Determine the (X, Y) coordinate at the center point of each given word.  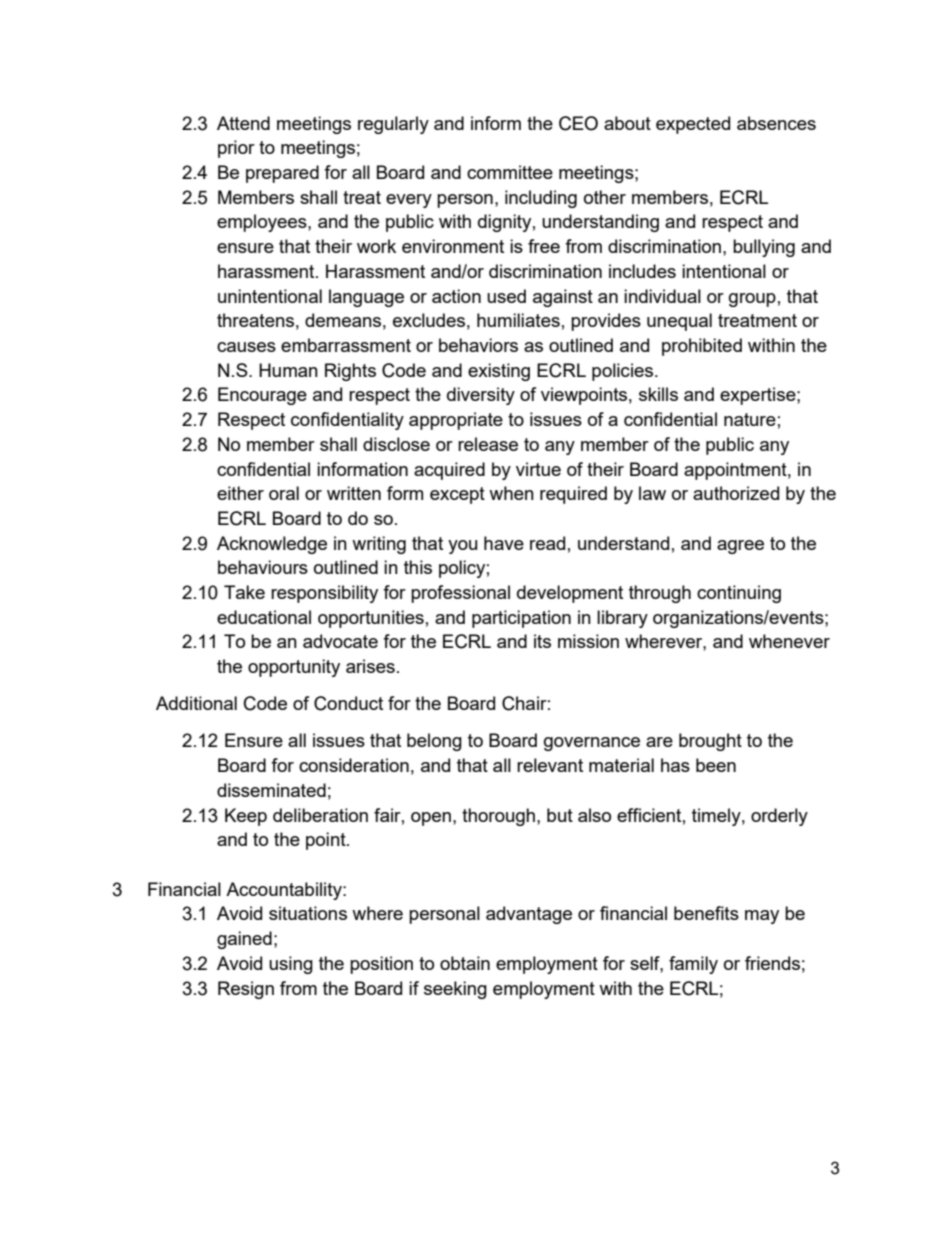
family (693, 965)
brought (710, 742)
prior (236, 149)
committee (510, 172)
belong (434, 742)
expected (693, 125)
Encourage (262, 396)
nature (750, 419)
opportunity (294, 668)
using (291, 965)
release (488, 444)
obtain (465, 963)
